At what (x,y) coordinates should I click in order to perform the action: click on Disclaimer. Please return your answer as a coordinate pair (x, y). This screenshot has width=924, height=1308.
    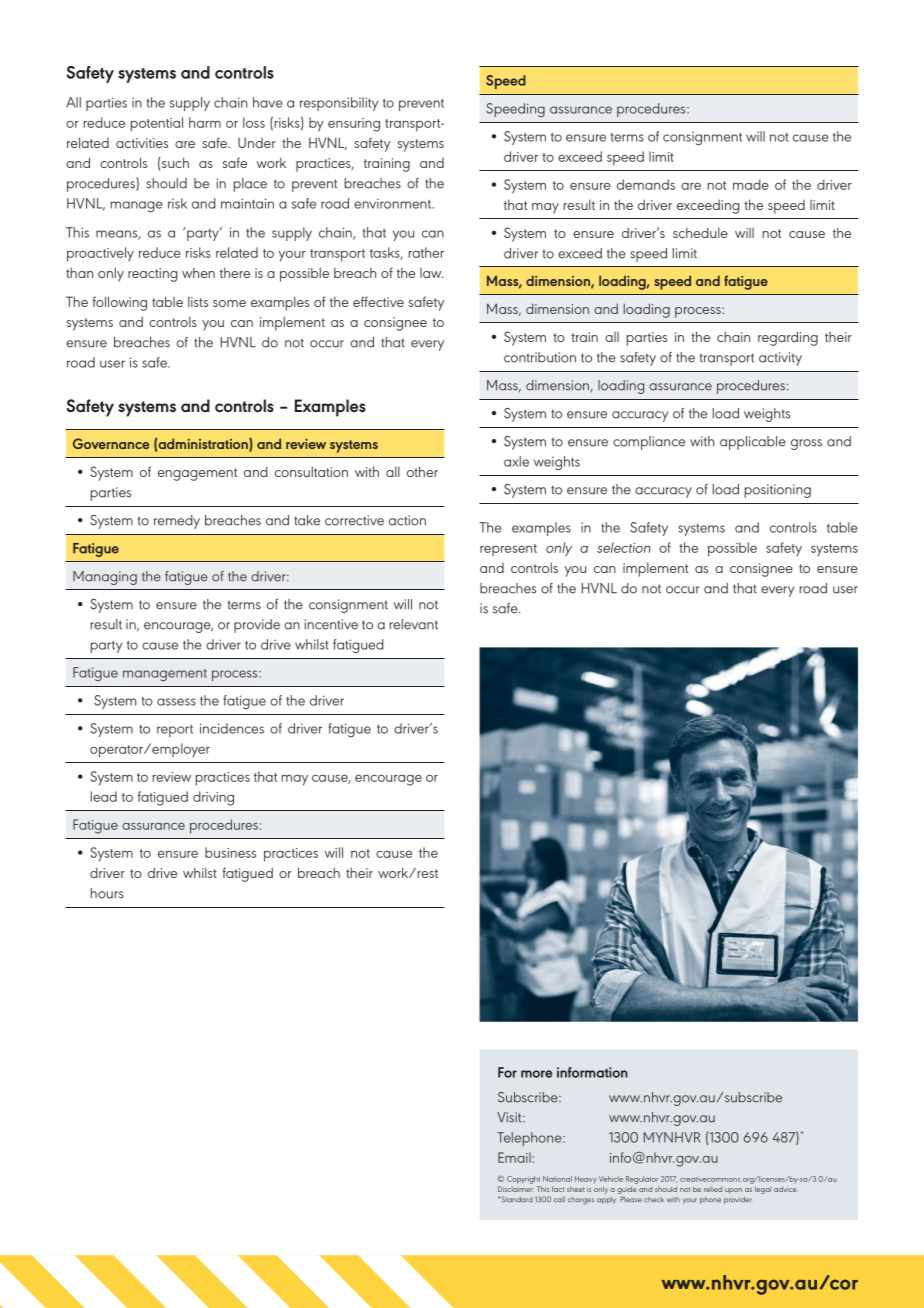
    Looking at the image, I should click on (516, 1189).
